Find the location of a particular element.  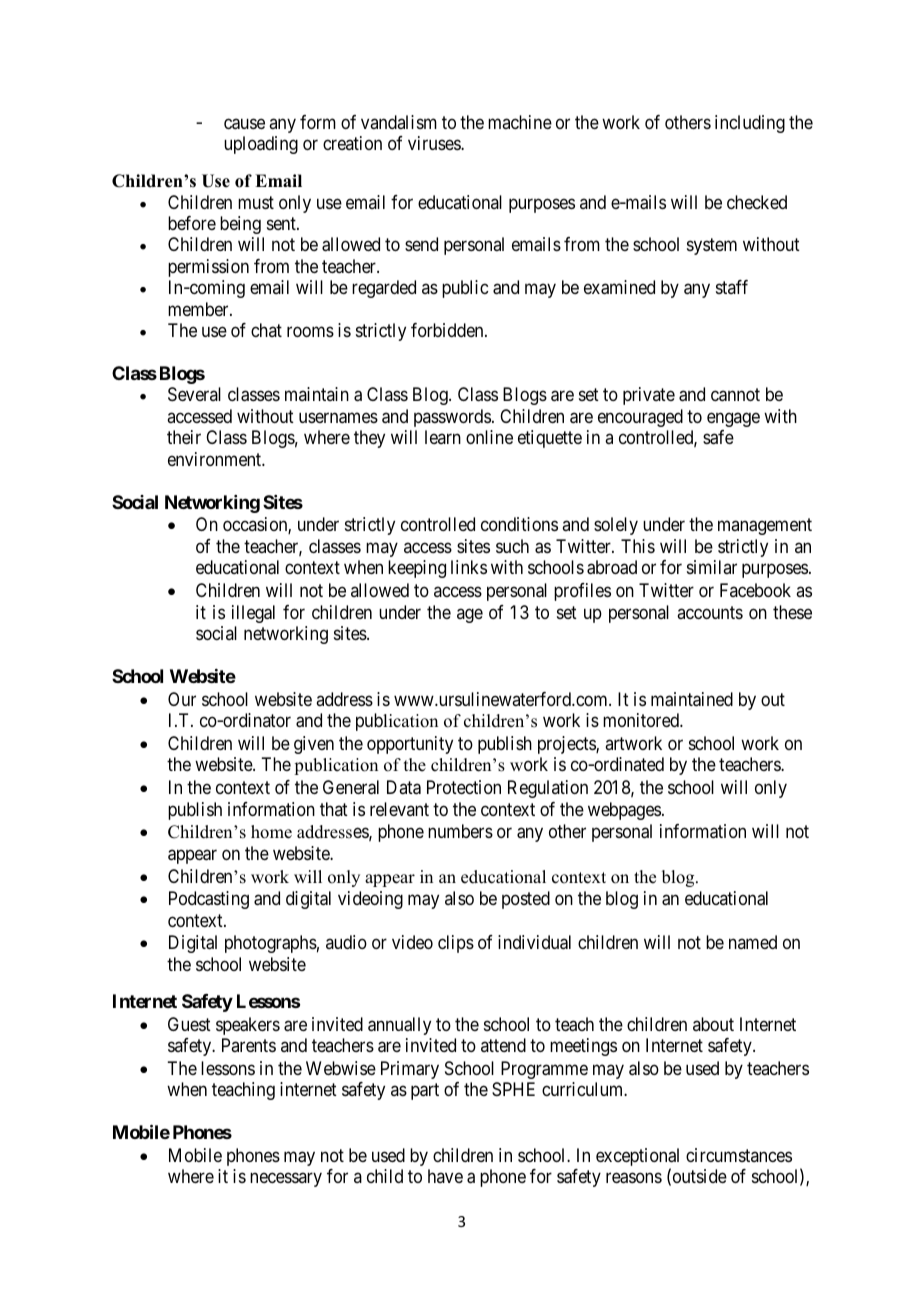

necessary is located at coordinates (286, 1180).
